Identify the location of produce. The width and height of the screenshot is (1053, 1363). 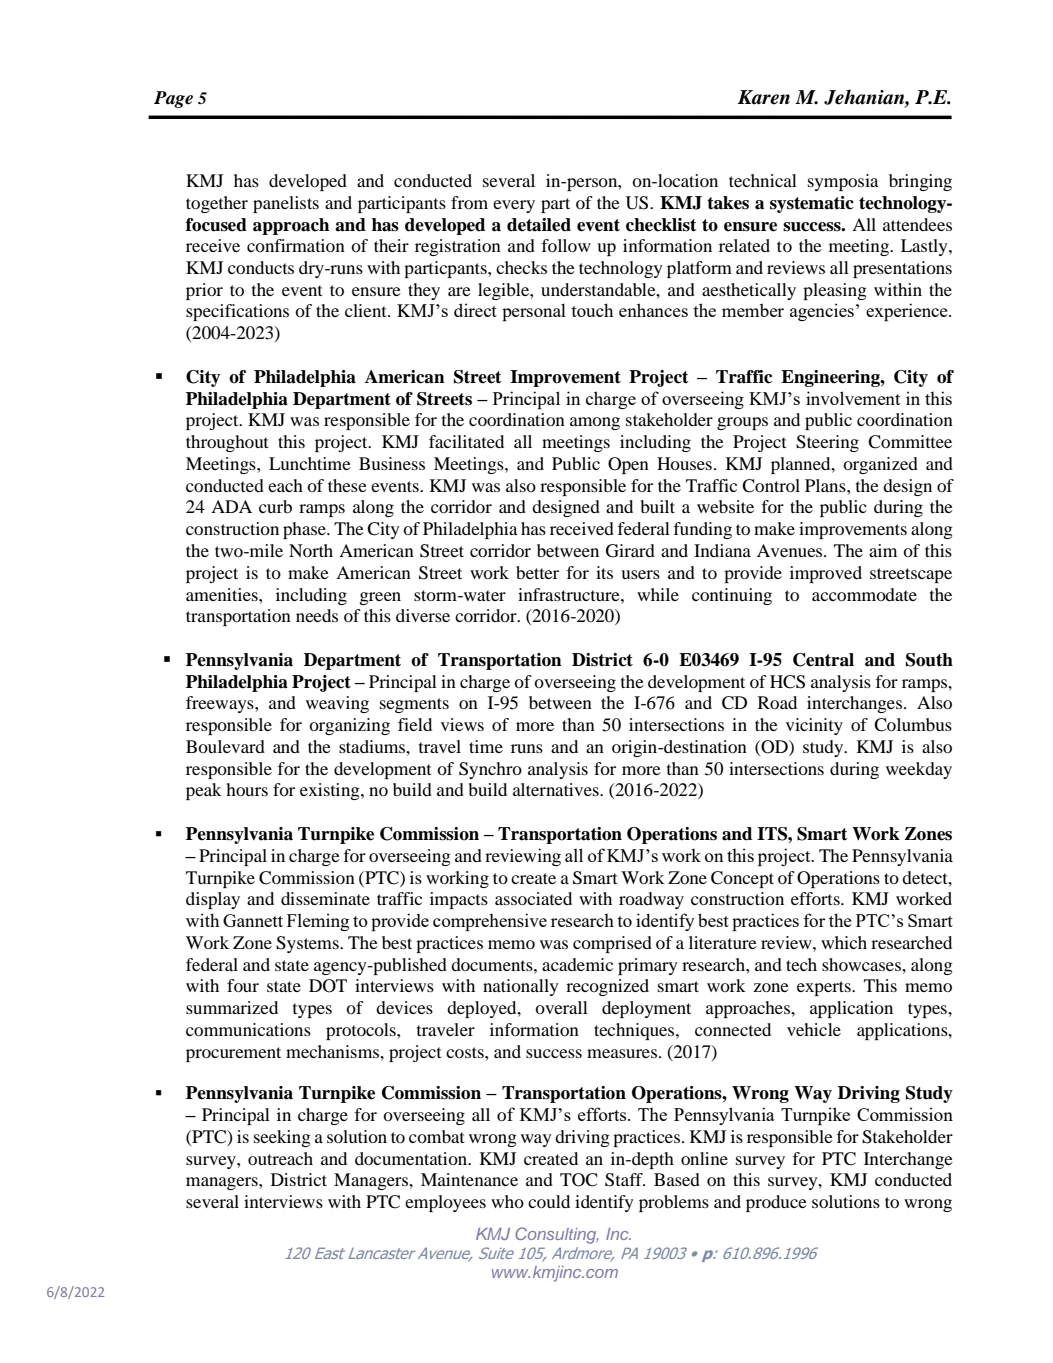
(776, 1203).
